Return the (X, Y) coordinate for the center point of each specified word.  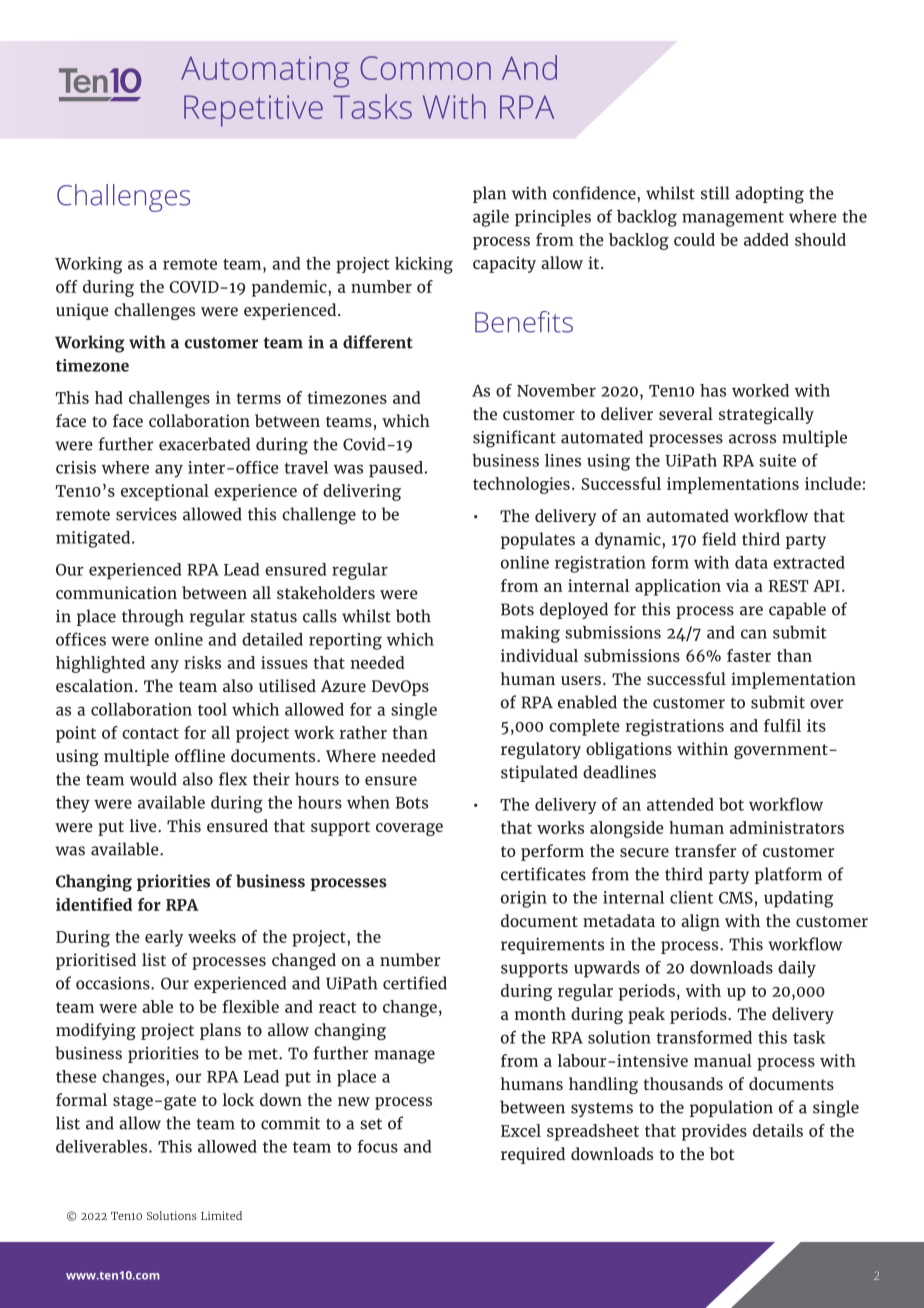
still (715, 193)
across (752, 439)
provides (714, 1132)
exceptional (165, 492)
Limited (221, 1215)
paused (396, 469)
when (368, 802)
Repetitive (253, 111)
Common (425, 68)
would (153, 779)
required (533, 1155)
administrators (787, 827)
